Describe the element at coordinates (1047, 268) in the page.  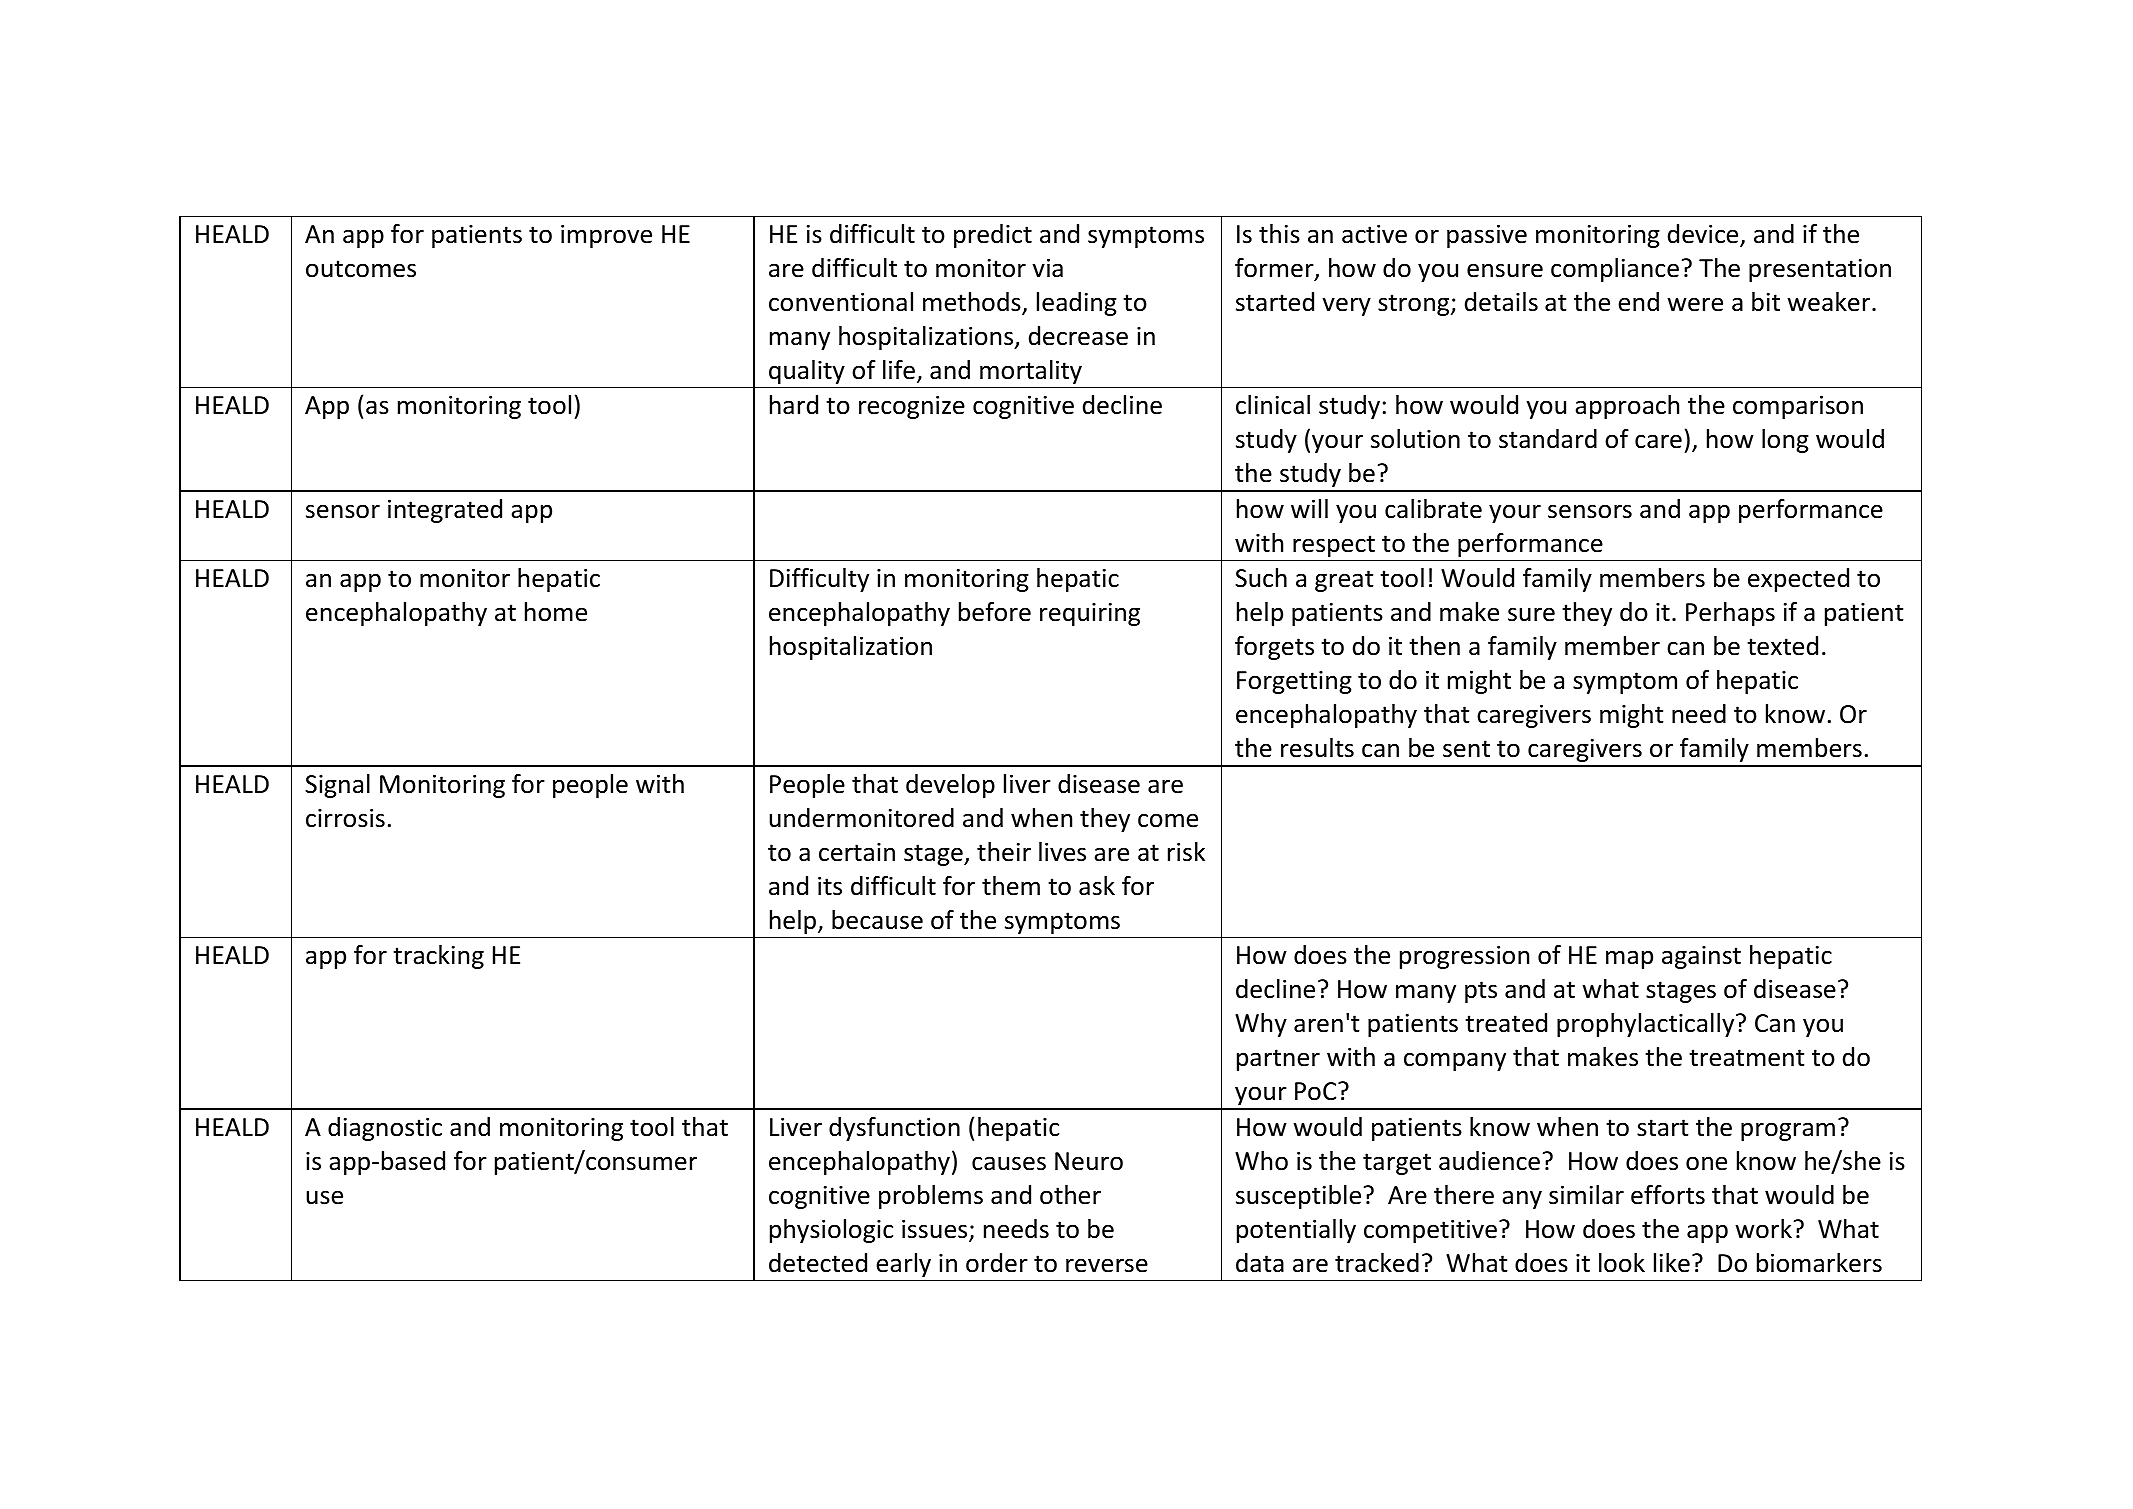
I see `via` at that location.
